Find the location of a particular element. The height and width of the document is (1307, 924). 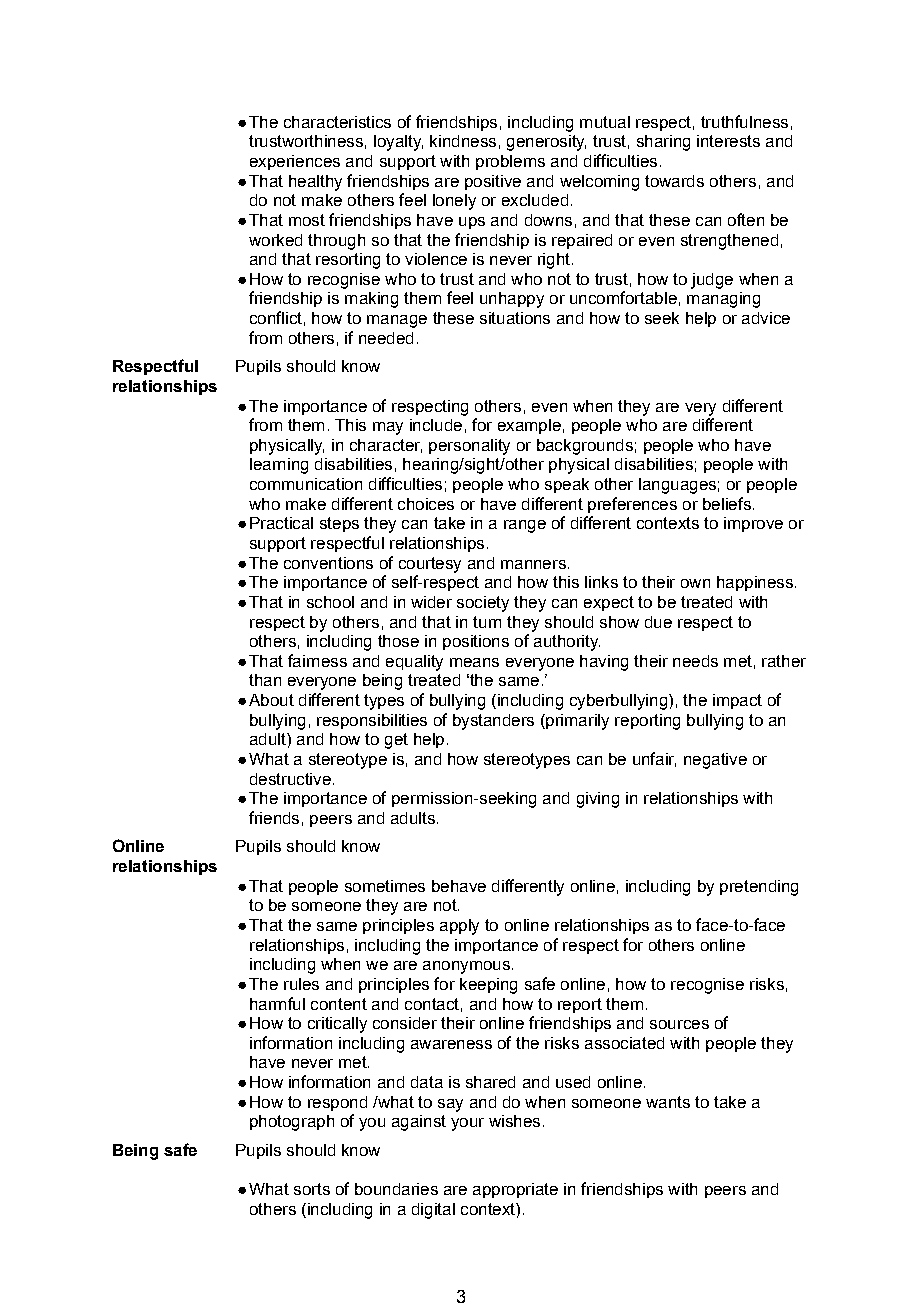

healthy is located at coordinates (315, 183).
